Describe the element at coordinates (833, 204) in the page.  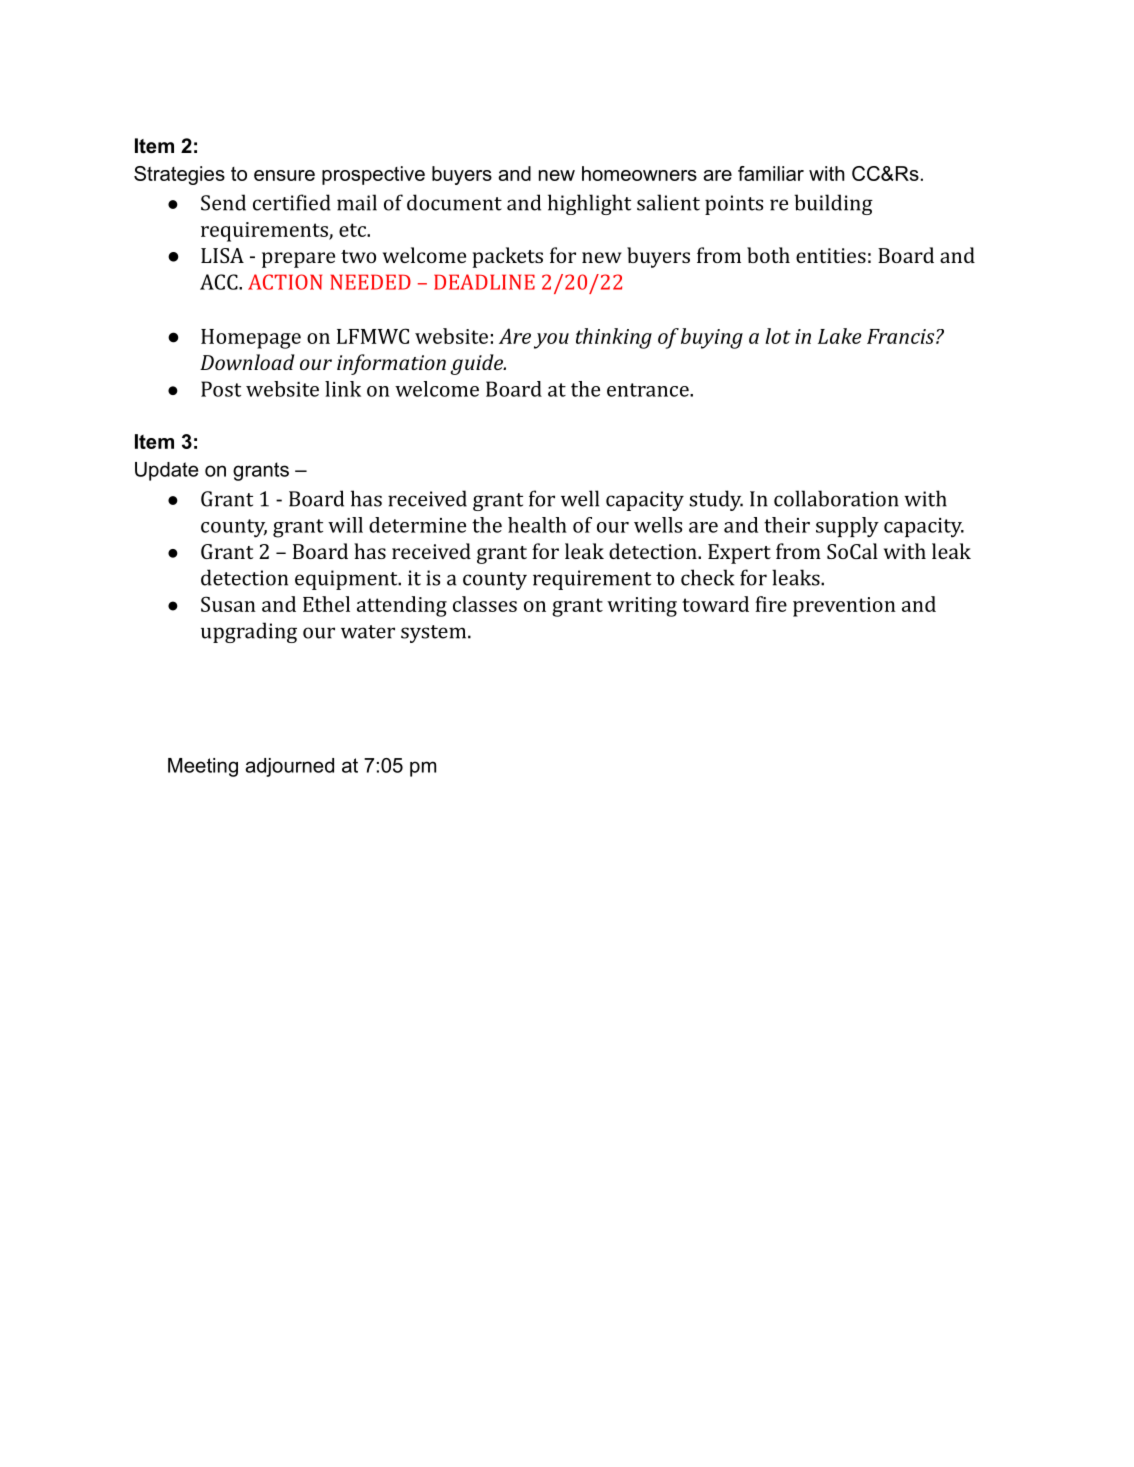
I see `building` at that location.
